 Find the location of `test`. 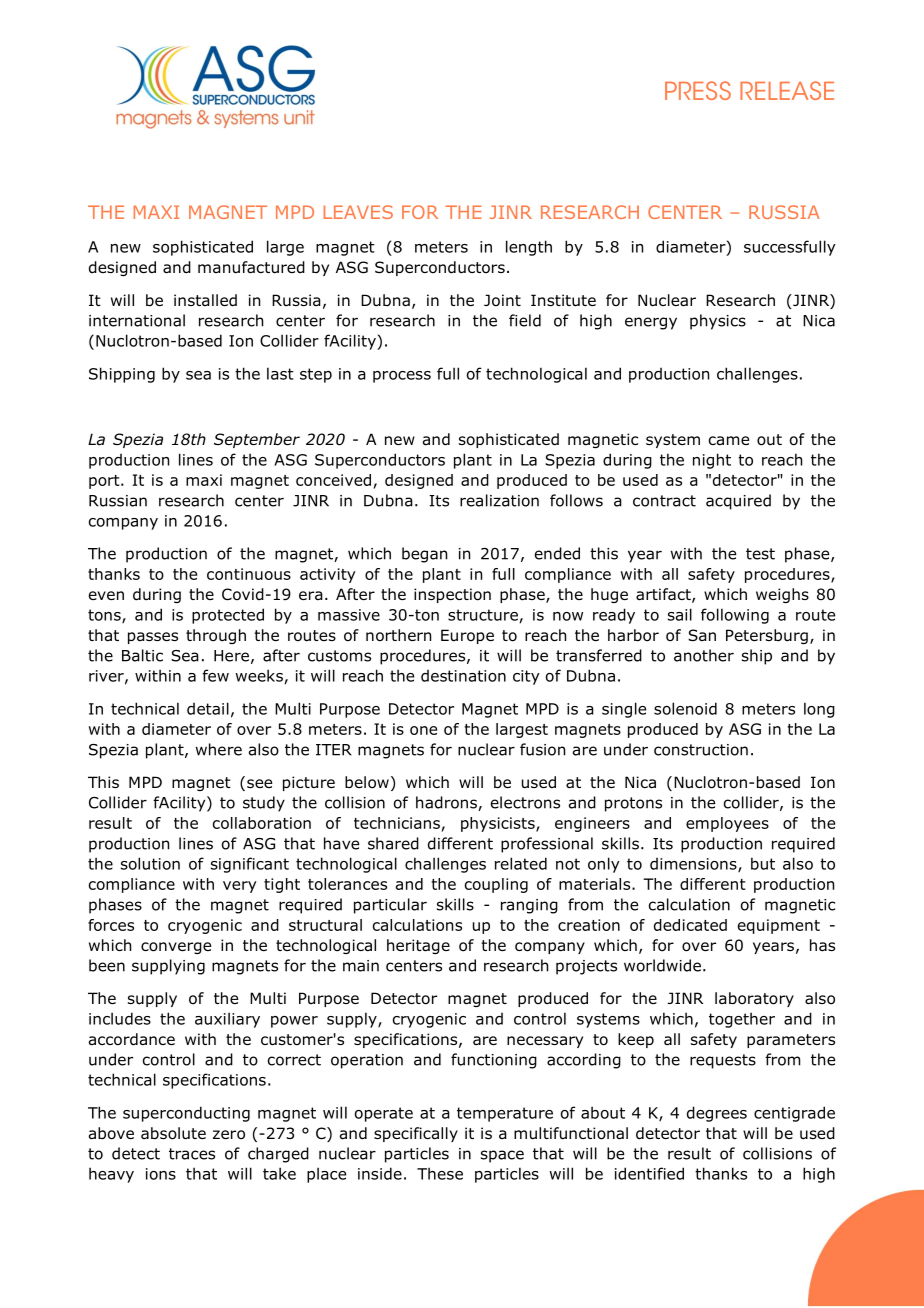

test is located at coordinates (760, 554).
